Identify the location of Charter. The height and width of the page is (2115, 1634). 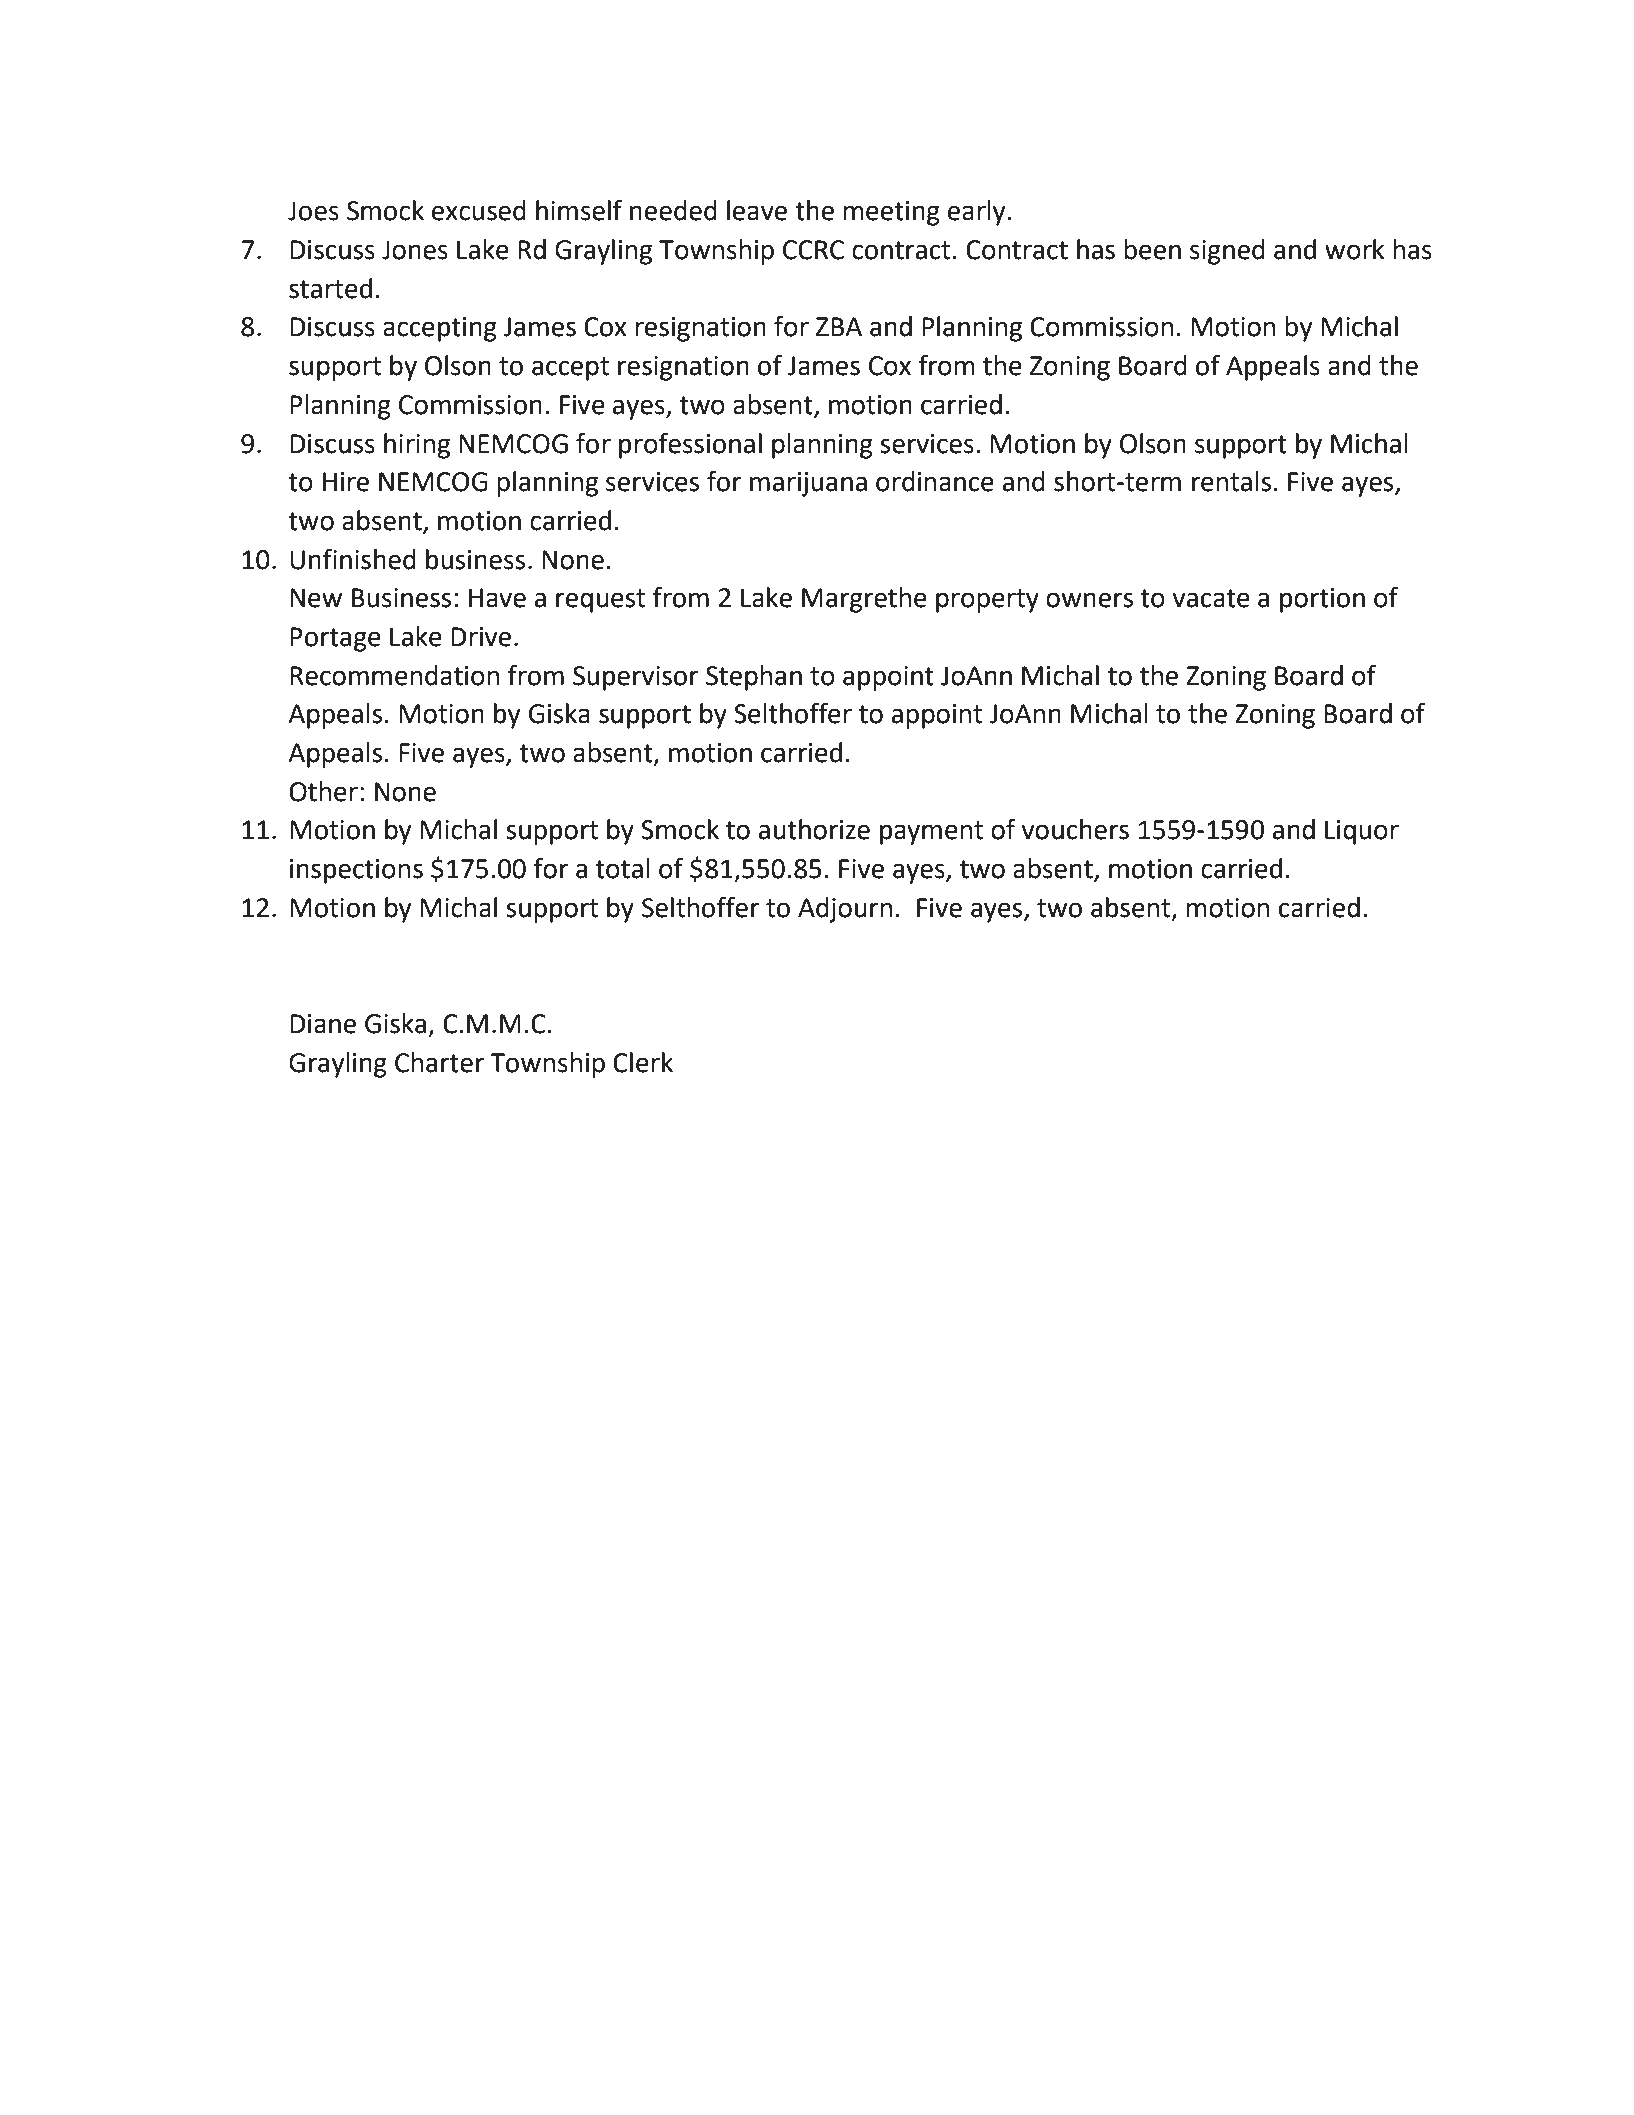
(439, 1062).
